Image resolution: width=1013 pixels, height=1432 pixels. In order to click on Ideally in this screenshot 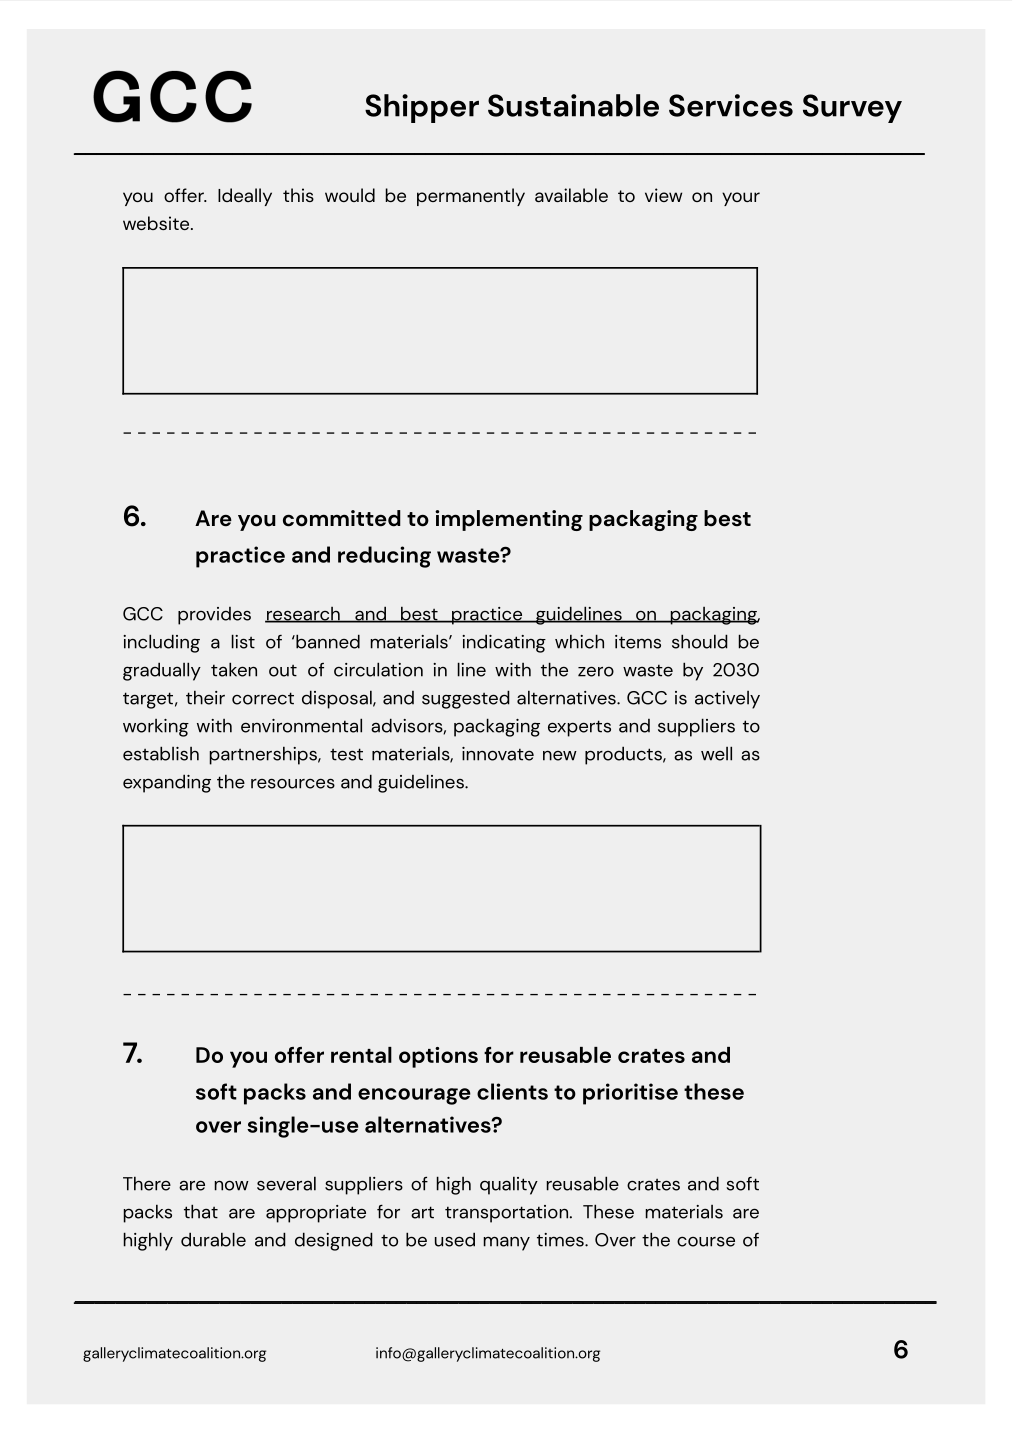, I will do `click(245, 197)`.
